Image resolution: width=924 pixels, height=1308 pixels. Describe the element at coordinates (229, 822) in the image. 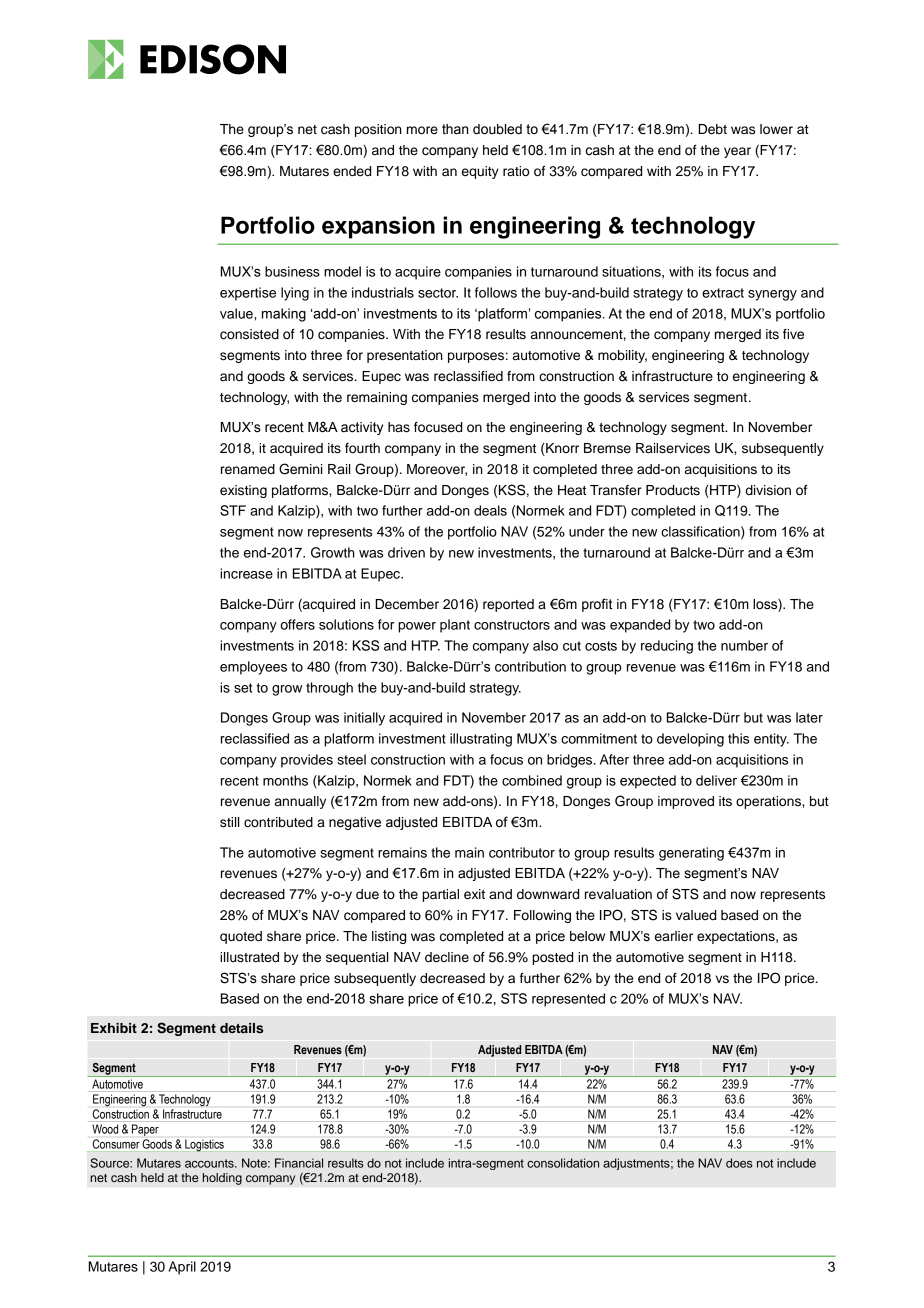

I see `still` at that location.
